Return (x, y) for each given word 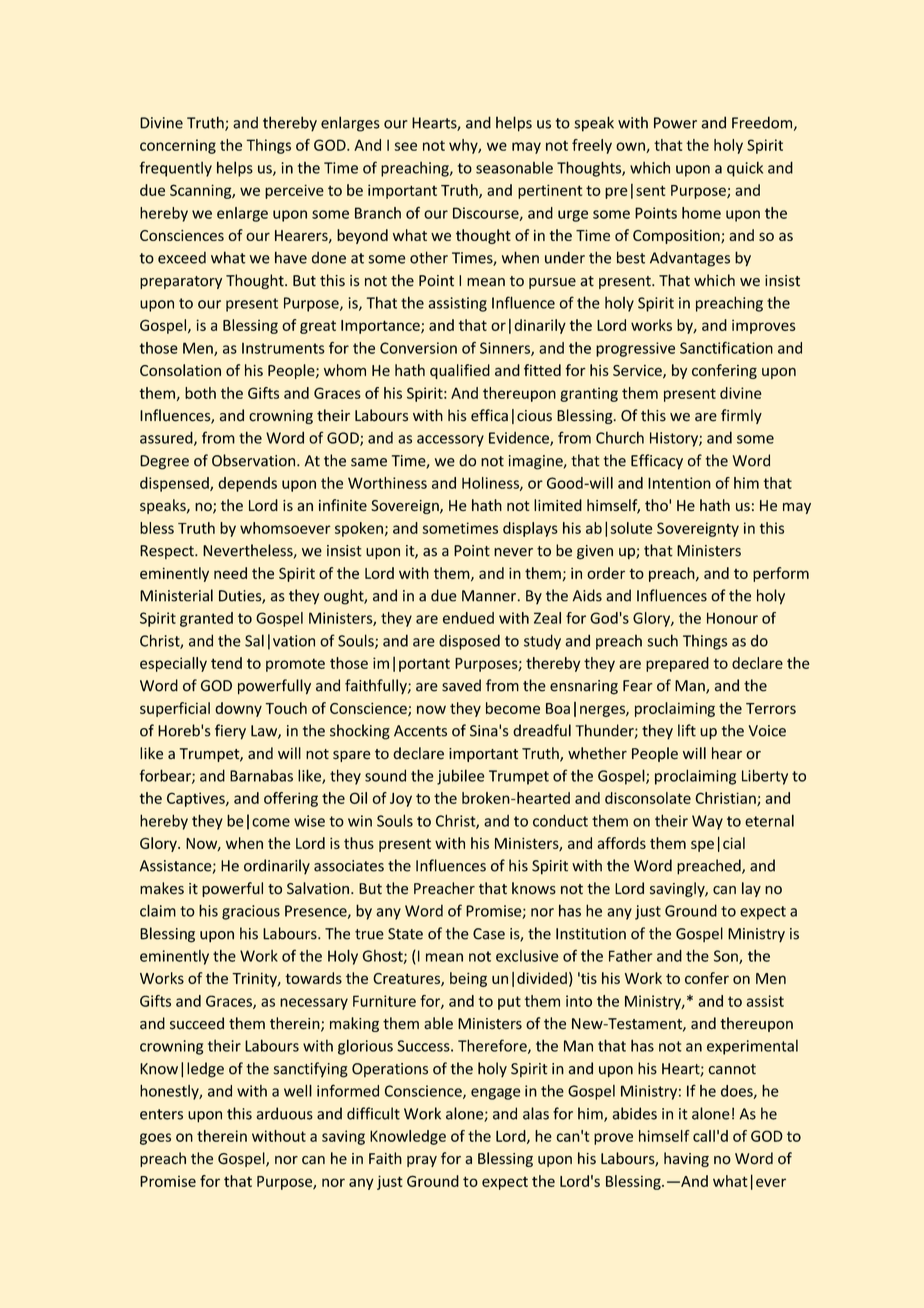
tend (226, 663)
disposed (469, 642)
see (405, 146)
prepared (677, 664)
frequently (176, 169)
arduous (284, 1113)
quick (745, 169)
